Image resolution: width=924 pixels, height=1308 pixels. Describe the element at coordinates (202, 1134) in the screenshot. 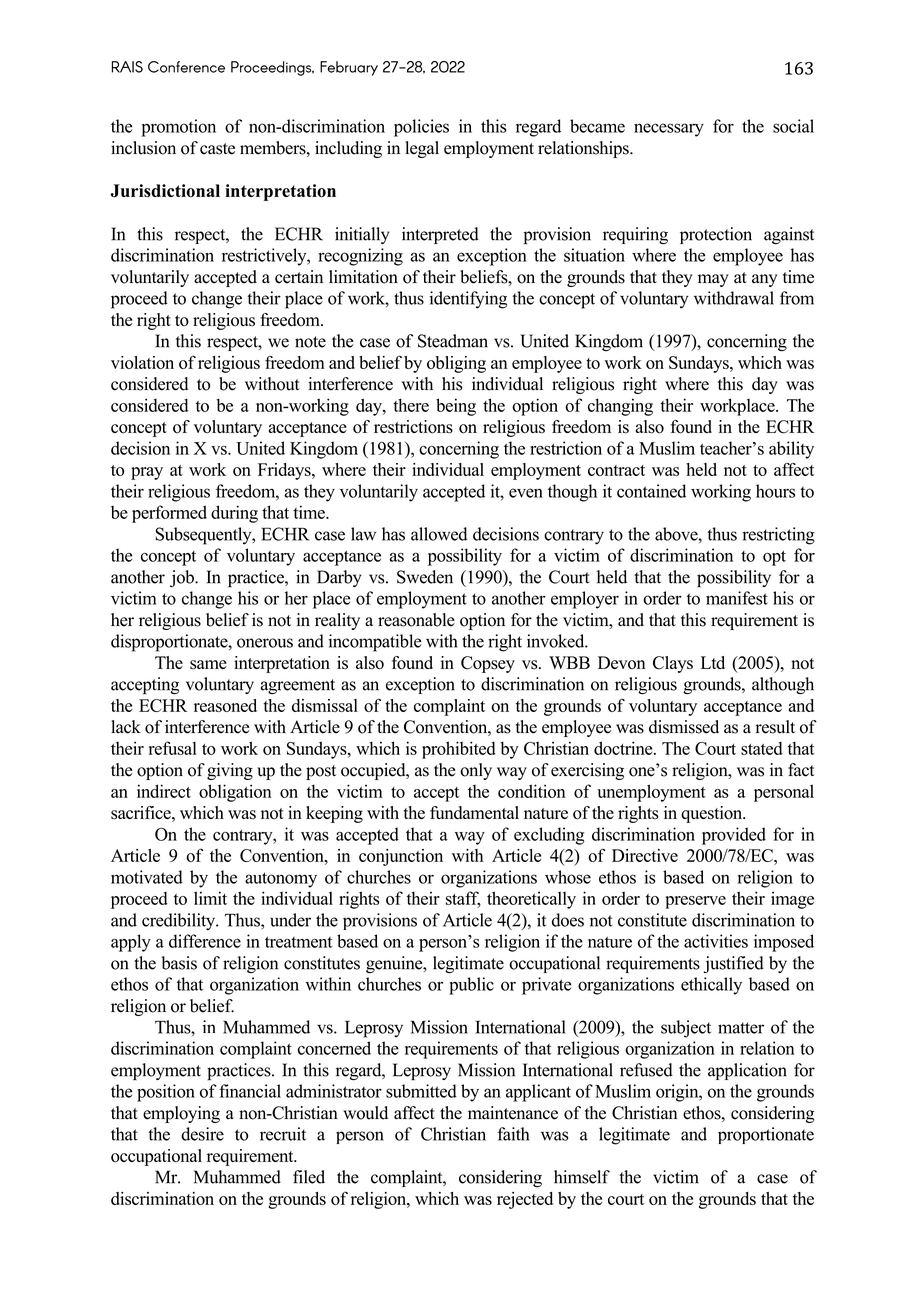

I see `desire` at that location.
